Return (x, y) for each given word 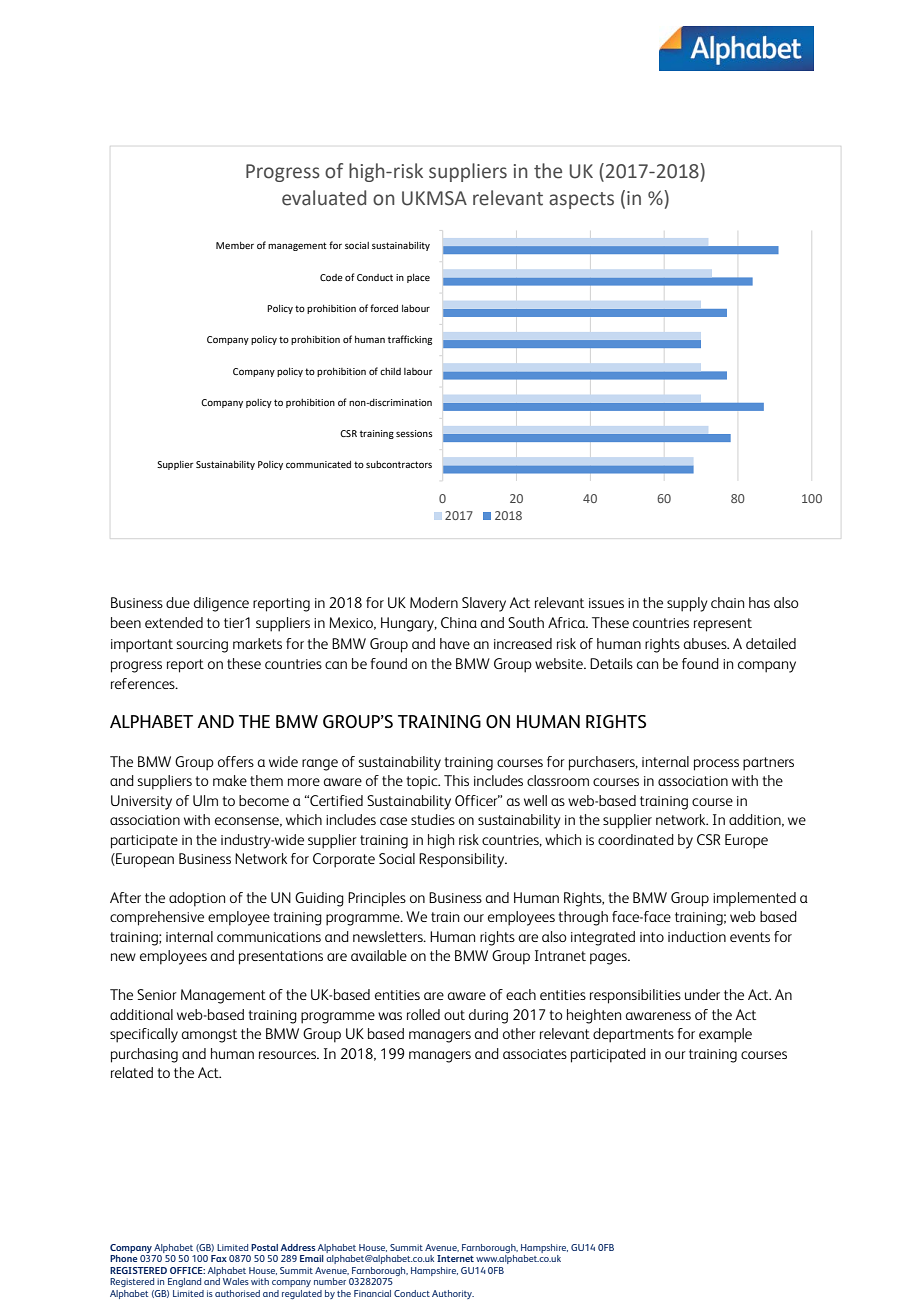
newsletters (389, 936)
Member (235, 245)
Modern (434, 602)
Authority (453, 1294)
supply (687, 604)
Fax (219, 1258)
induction (697, 936)
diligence (221, 604)
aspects (581, 200)
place (418, 278)
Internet (455, 1258)
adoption (197, 899)
